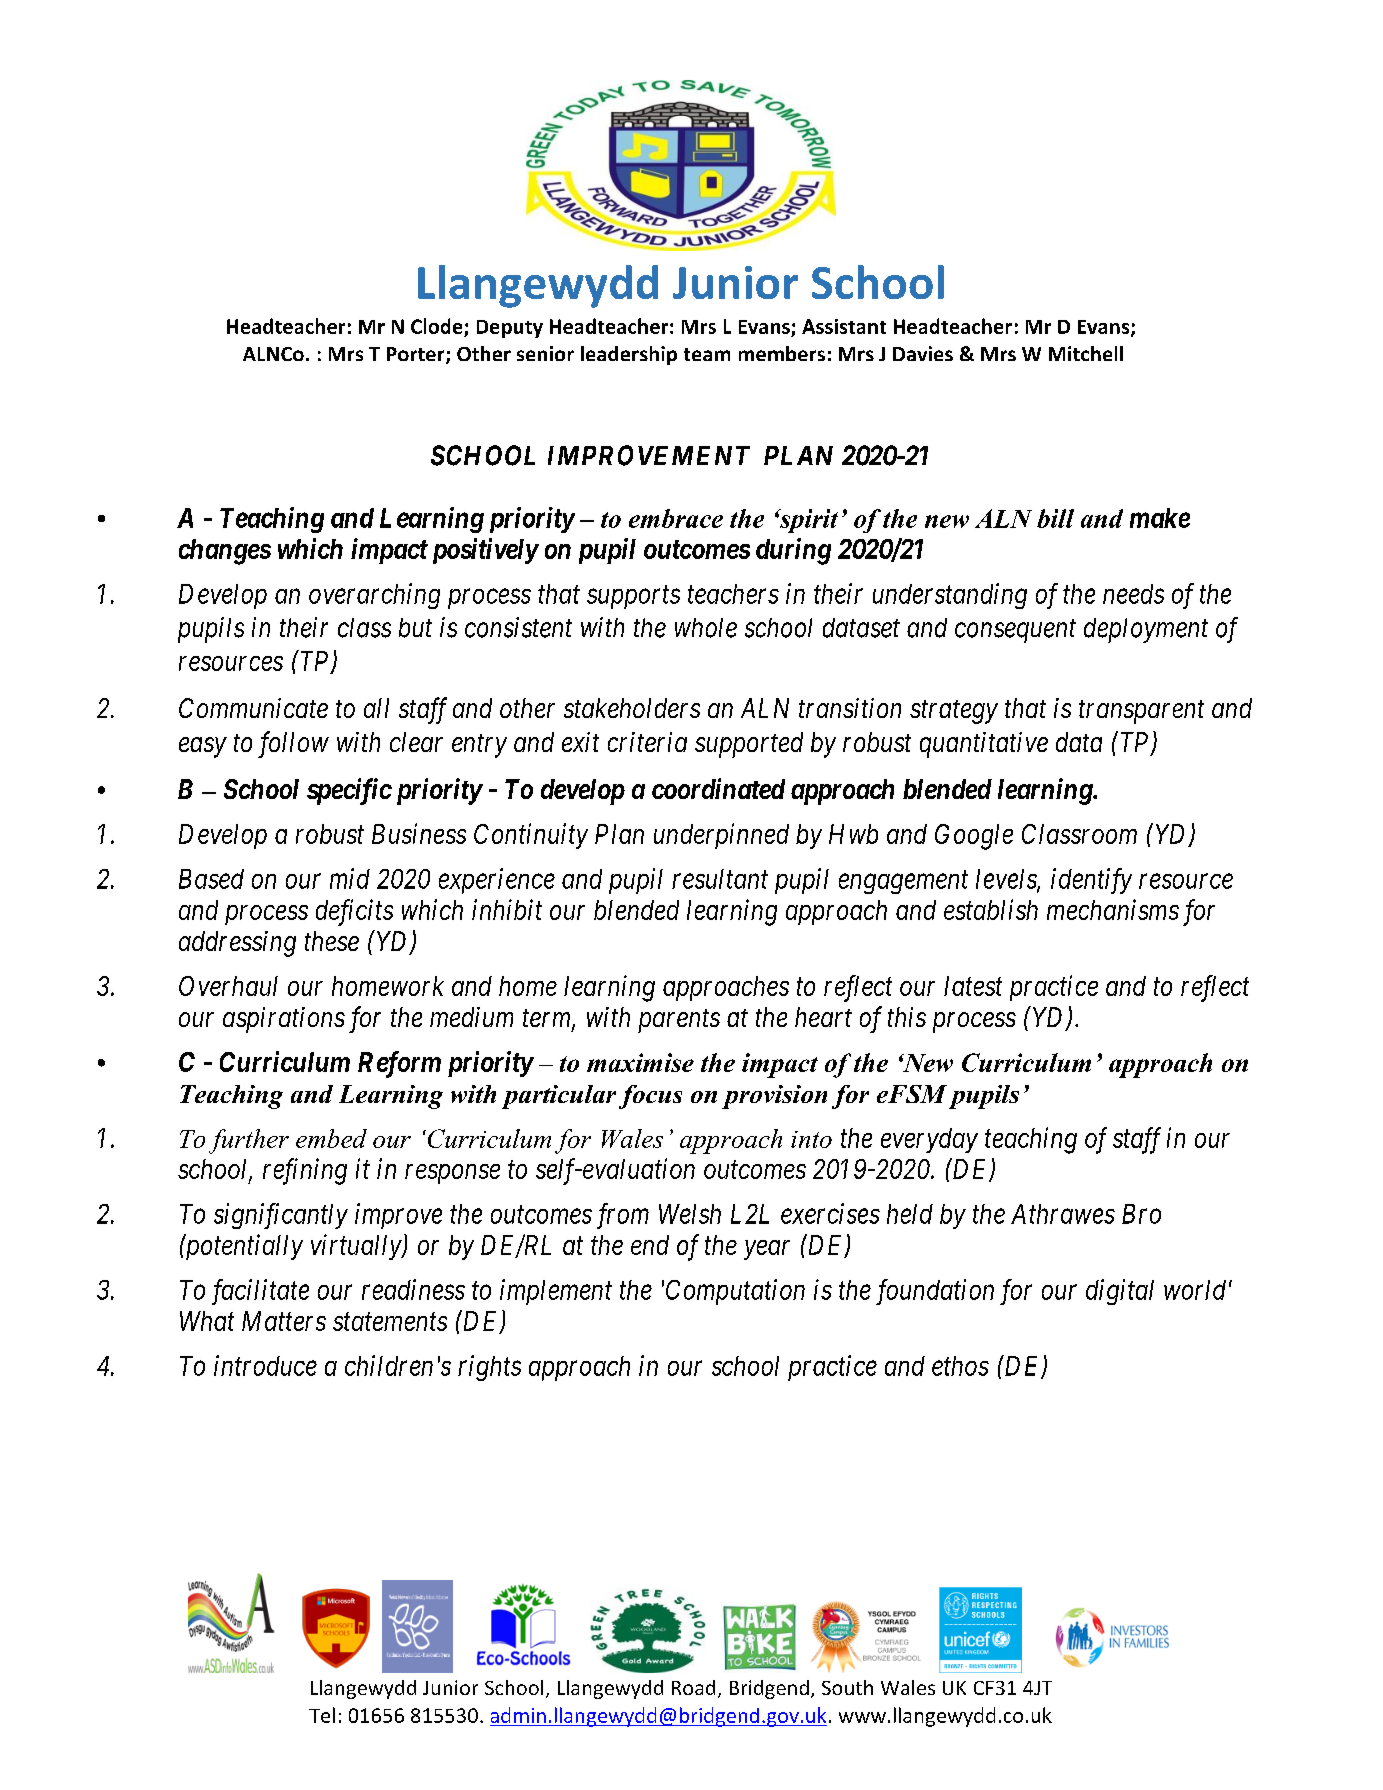 Image resolution: width=1383 pixels, height=1790 pixels. Describe the element at coordinates (973, 986) in the screenshot. I see `latest` at that location.
